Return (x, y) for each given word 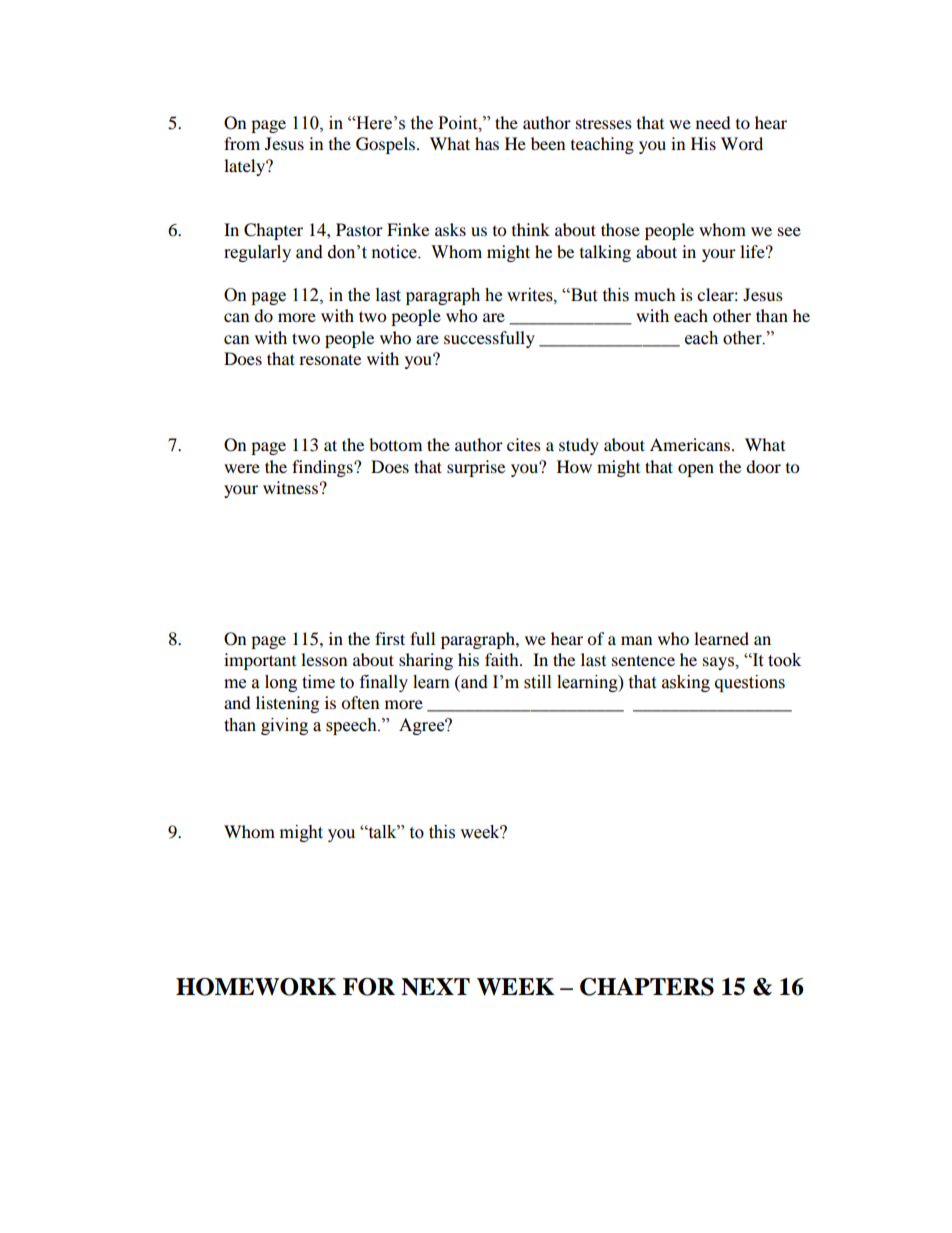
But (583, 295)
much (655, 294)
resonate (330, 359)
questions (750, 683)
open (696, 470)
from (242, 143)
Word (742, 143)
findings (323, 468)
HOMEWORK (256, 987)
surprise (476, 468)
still (537, 682)
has (487, 143)
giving (284, 726)
